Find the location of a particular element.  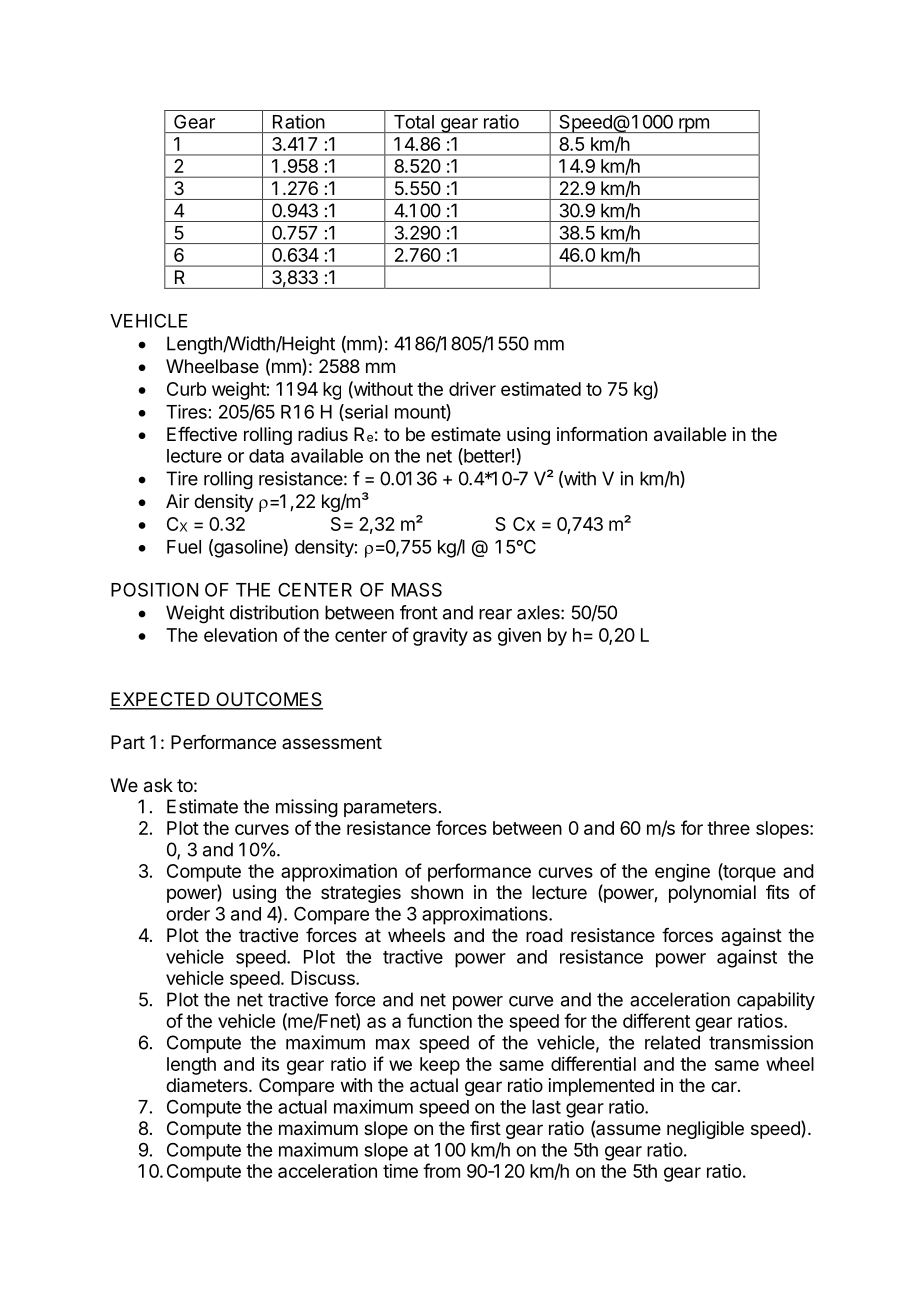

order is located at coordinates (188, 914).
